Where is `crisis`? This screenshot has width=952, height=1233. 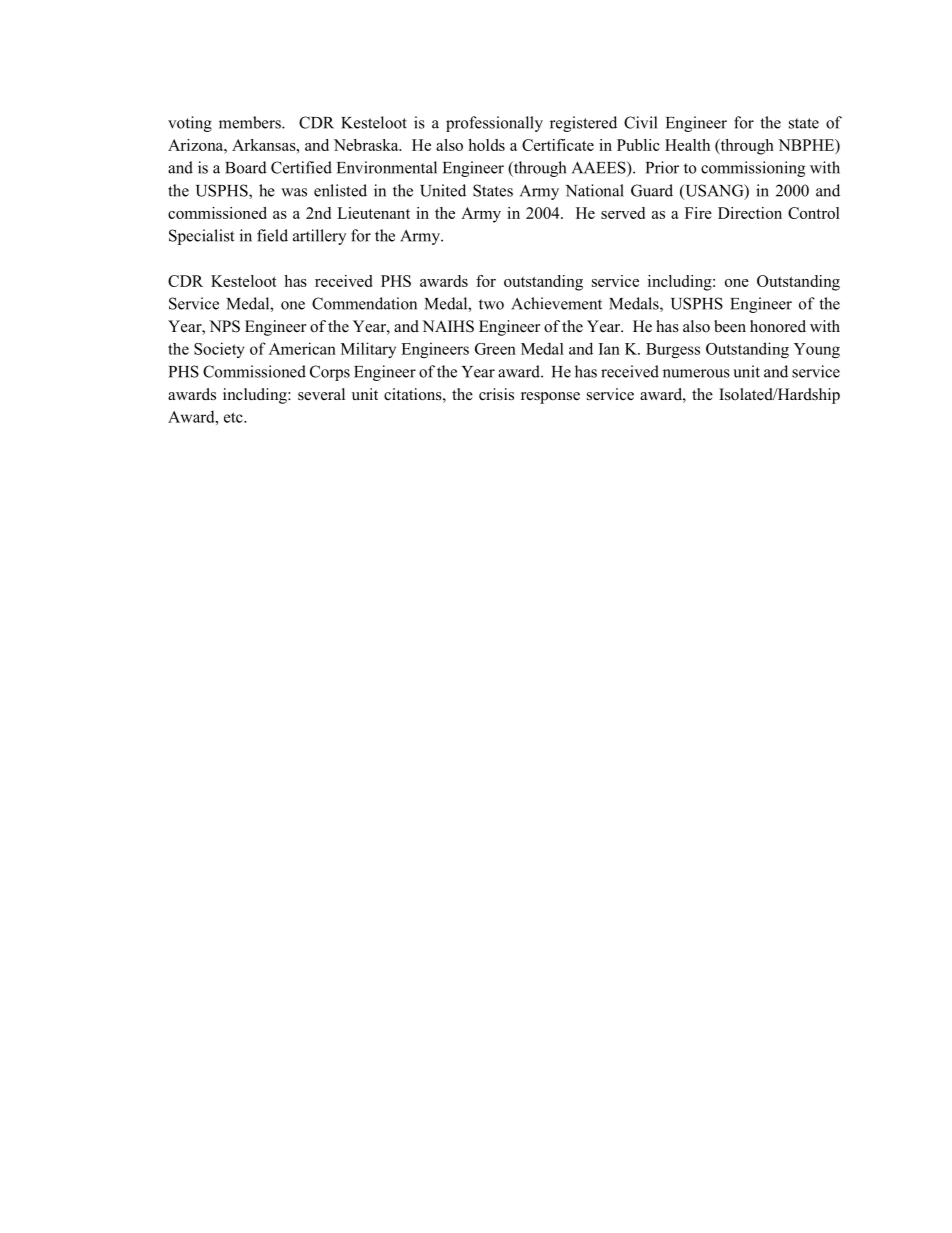 crisis is located at coordinates (496, 394).
